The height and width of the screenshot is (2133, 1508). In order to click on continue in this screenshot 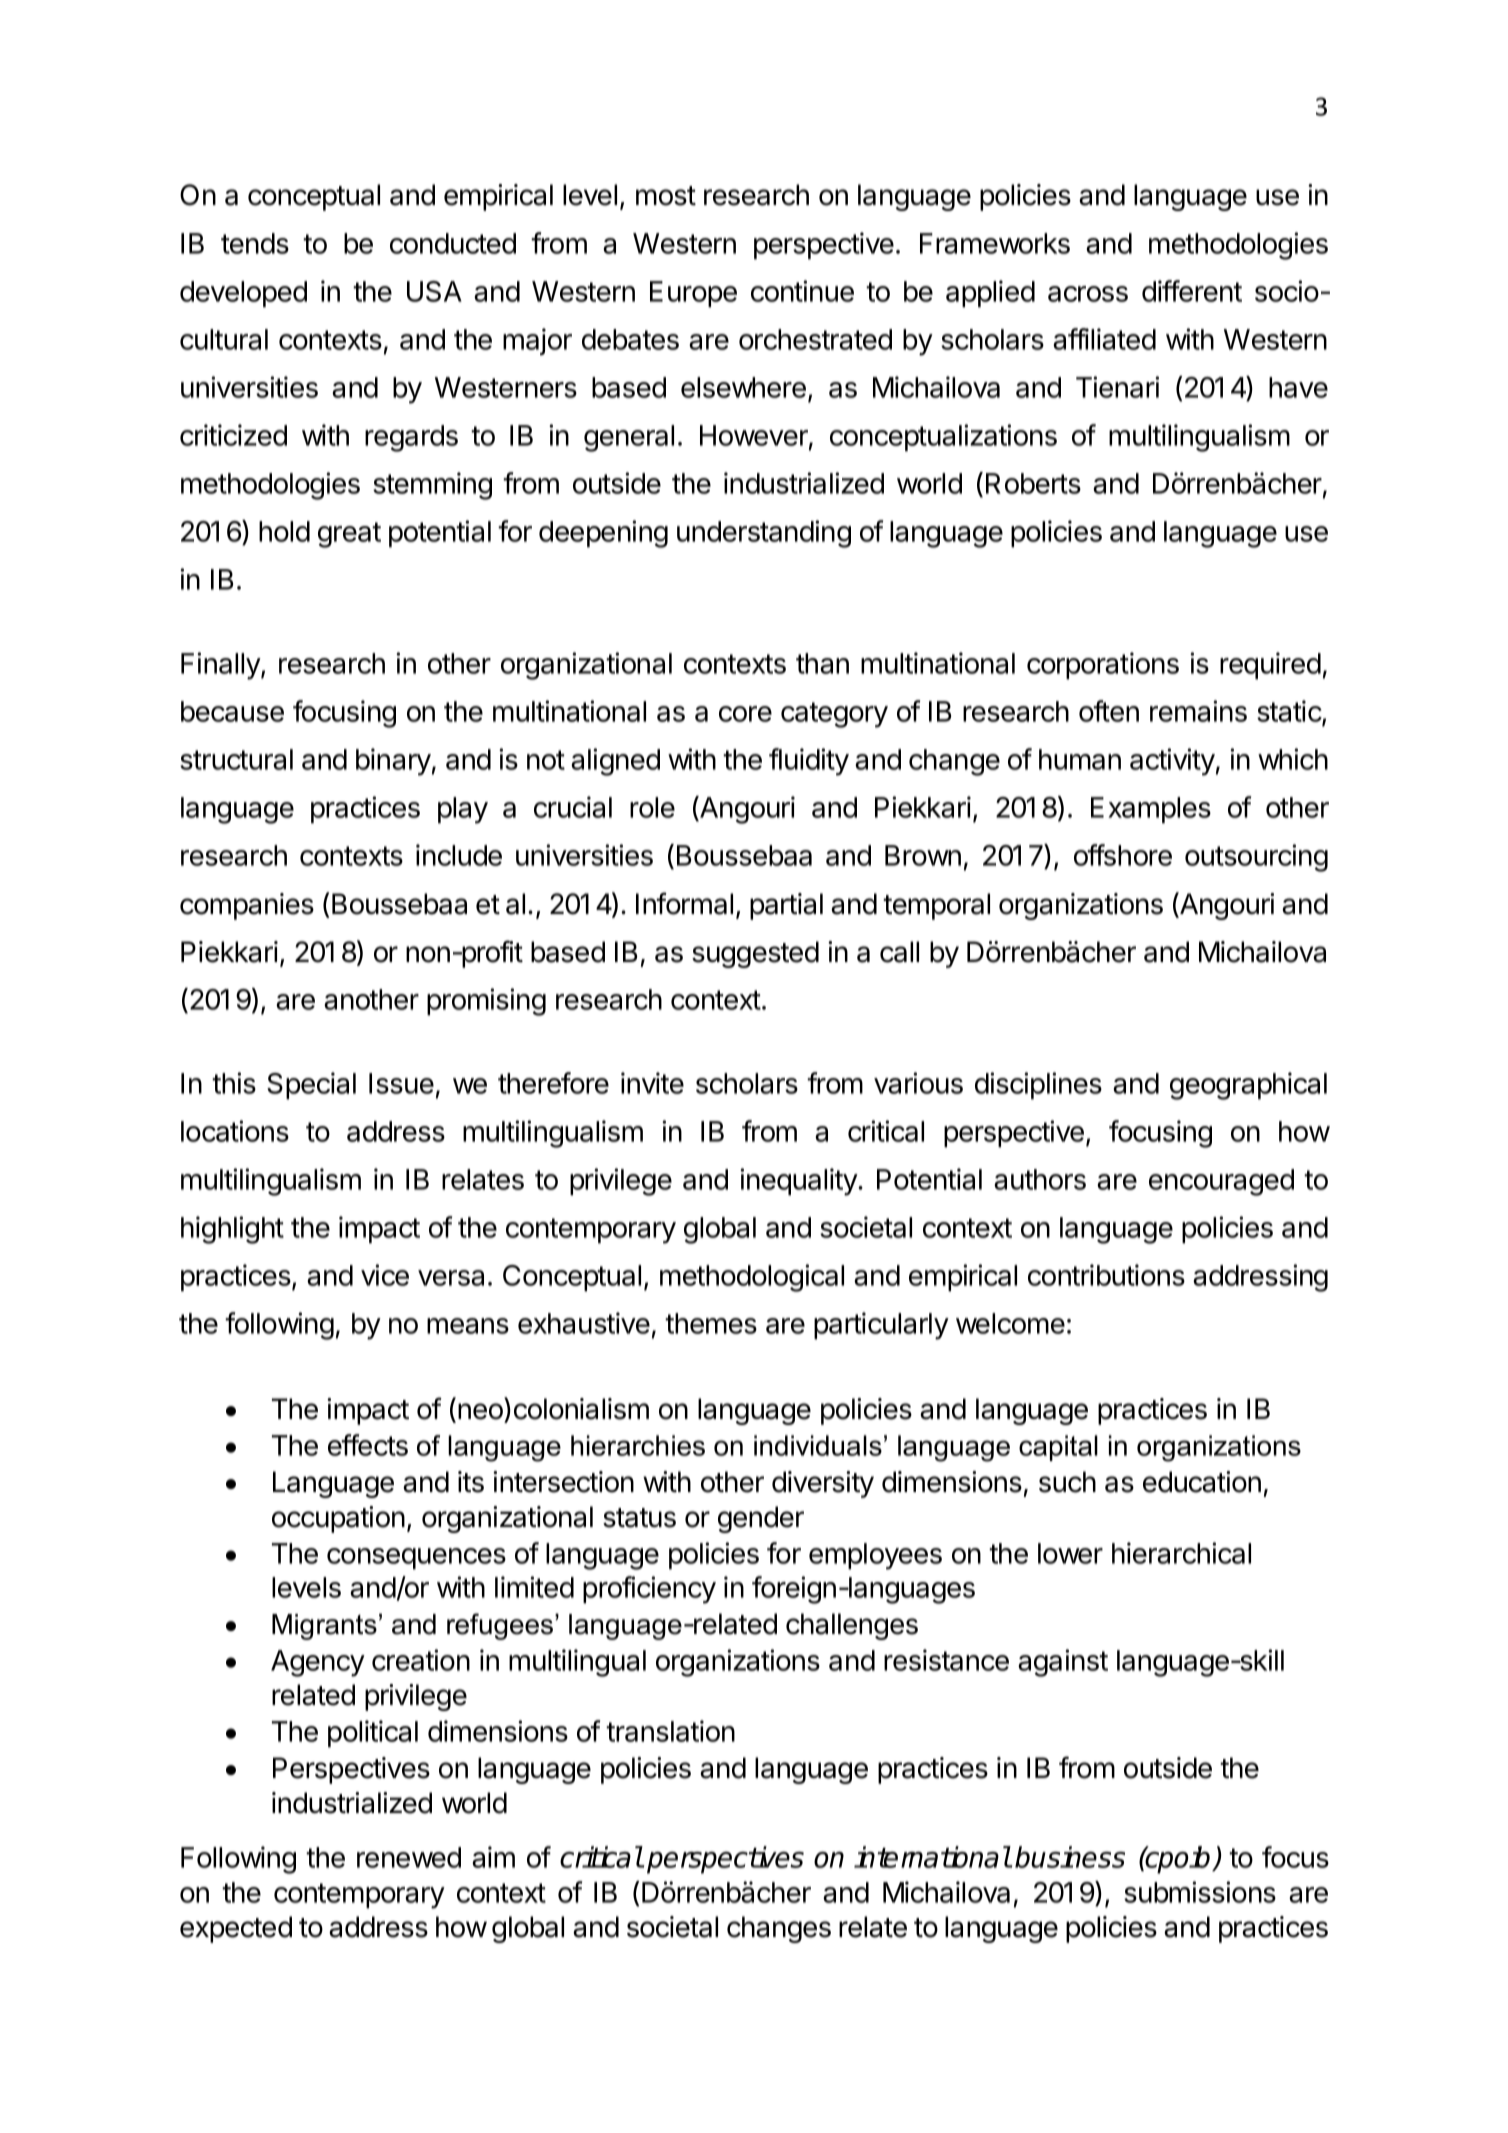, I will do `click(802, 291)`.
